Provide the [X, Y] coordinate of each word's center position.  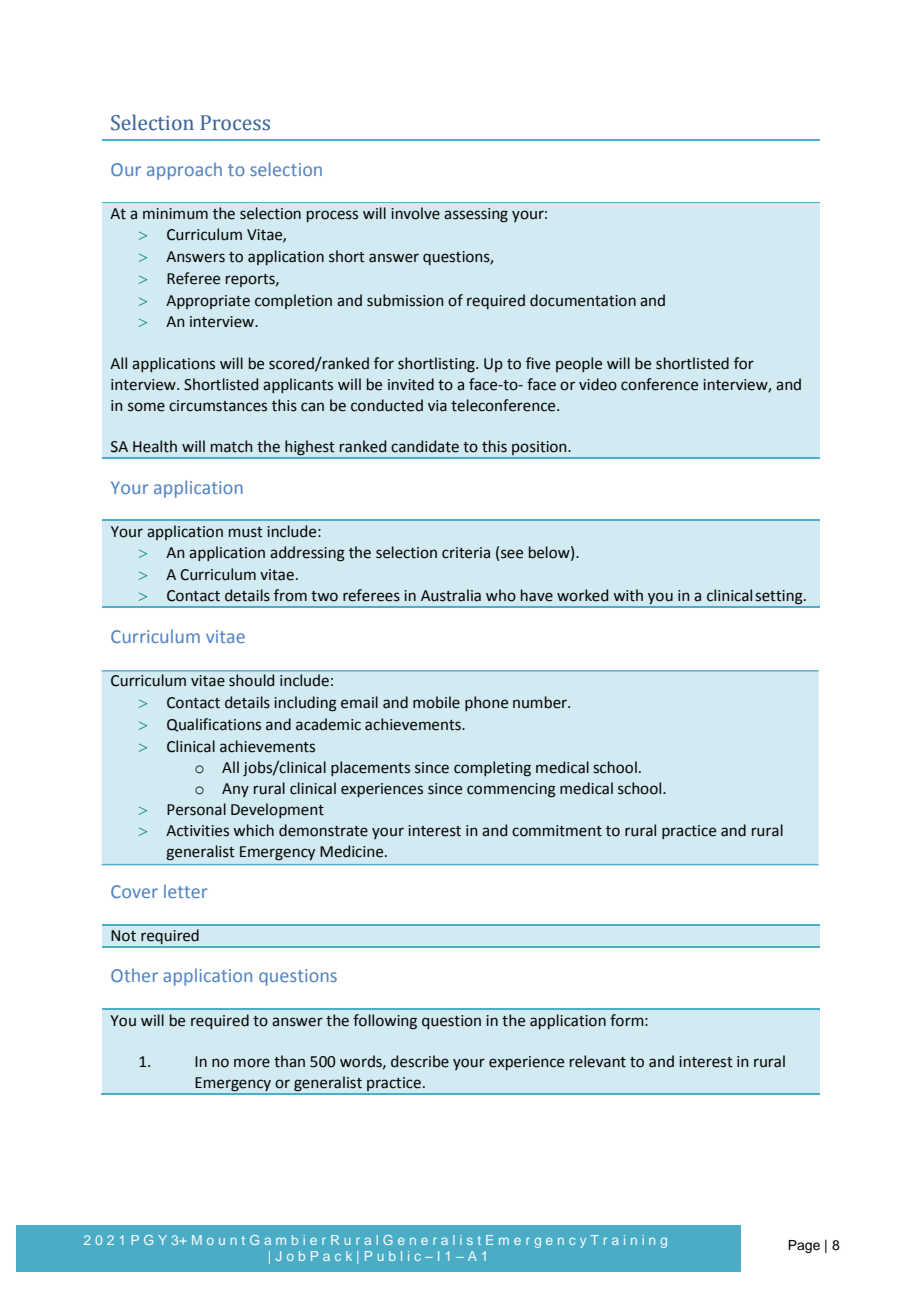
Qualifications [214, 725]
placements [370, 768]
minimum [175, 214]
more [252, 1063]
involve [415, 213]
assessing [476, 215]
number [541, 702]
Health [155, 446]
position [539, 448]
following [385, 1022]
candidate [425, 446]
